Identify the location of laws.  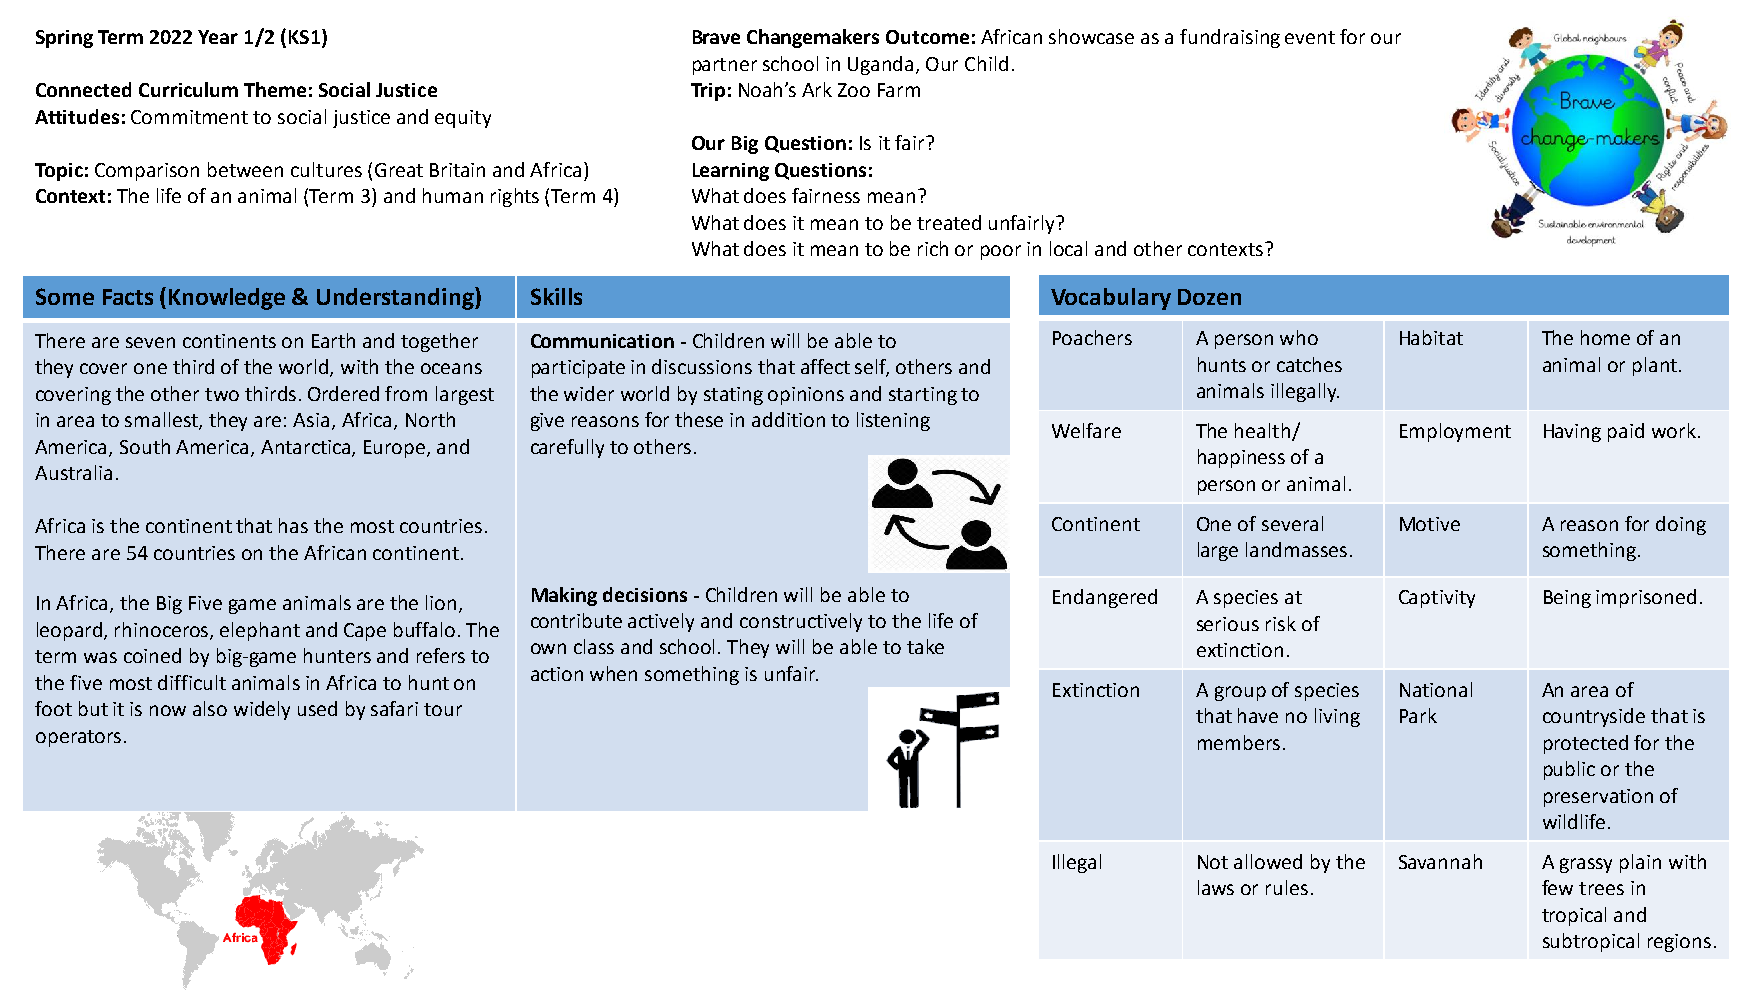
(1216, 887).
